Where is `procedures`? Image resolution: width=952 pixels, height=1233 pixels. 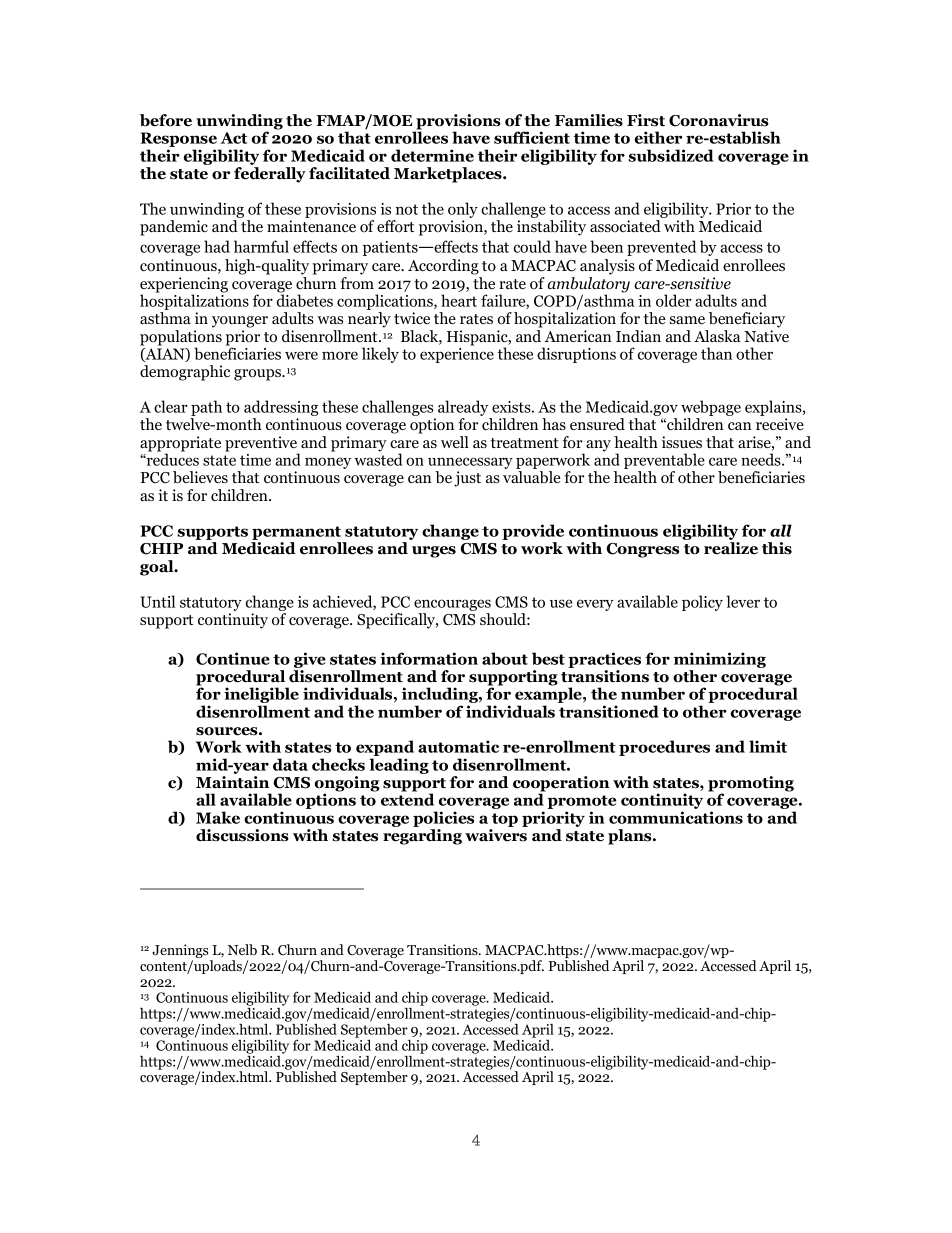 procedures is located at coordinates (664, 748).
